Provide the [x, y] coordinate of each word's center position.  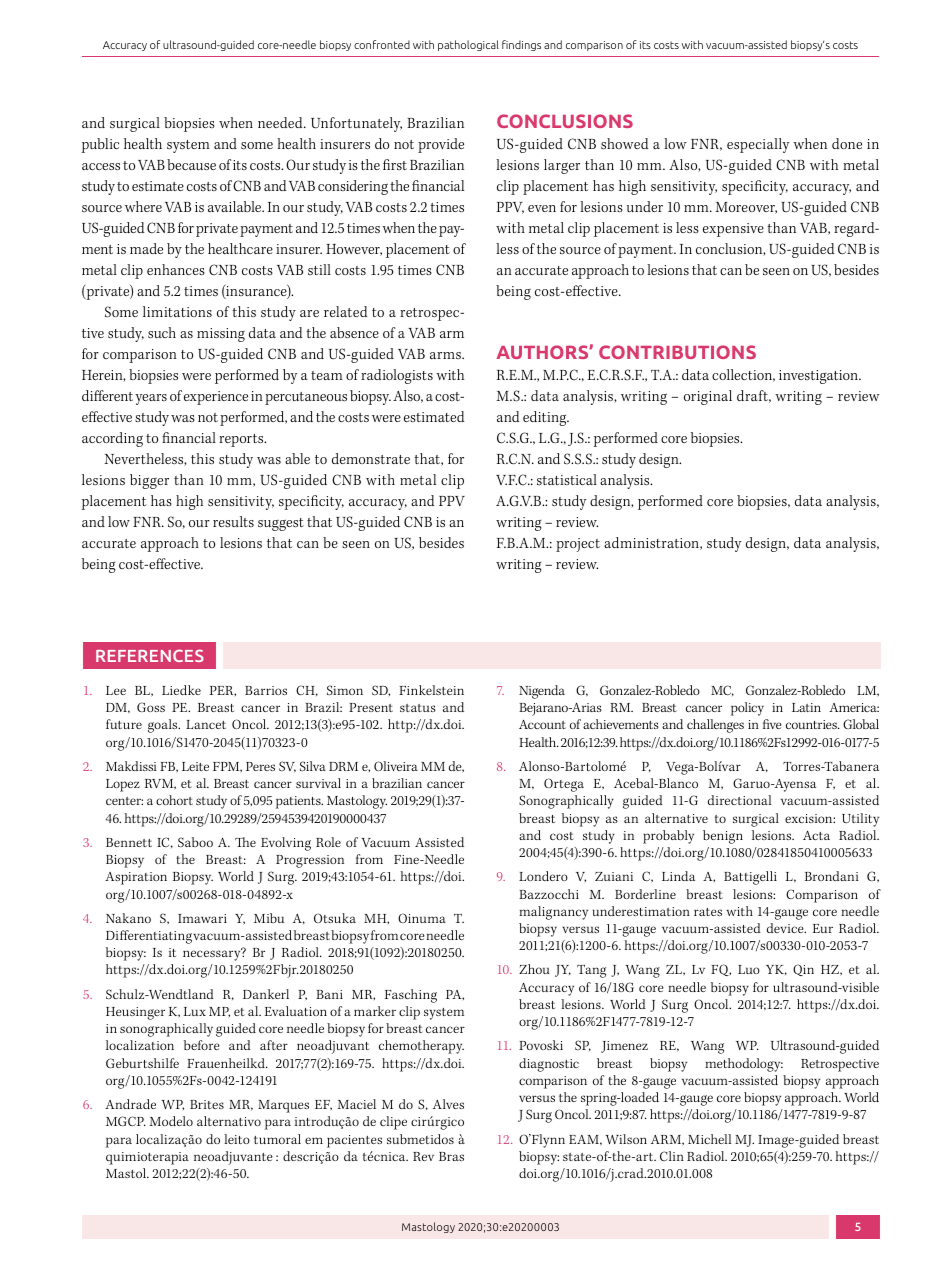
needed [281, 122]
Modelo [171, 1121]
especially [758, 145]
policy [747, 709]
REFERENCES [150, 655]
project [578, 545]
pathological [468, 45]
